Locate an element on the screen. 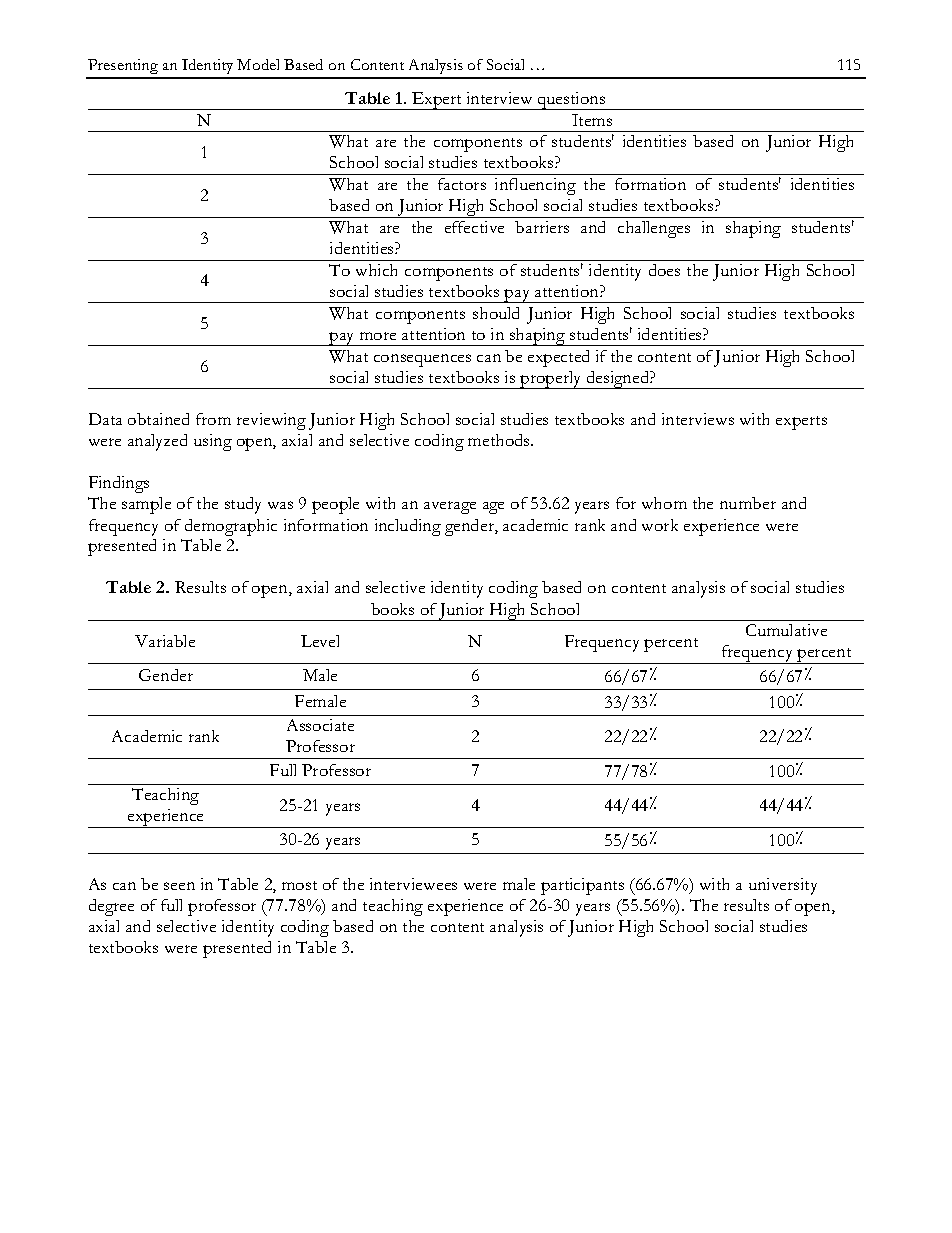  Presenting is located at coordinates (123, 68).
